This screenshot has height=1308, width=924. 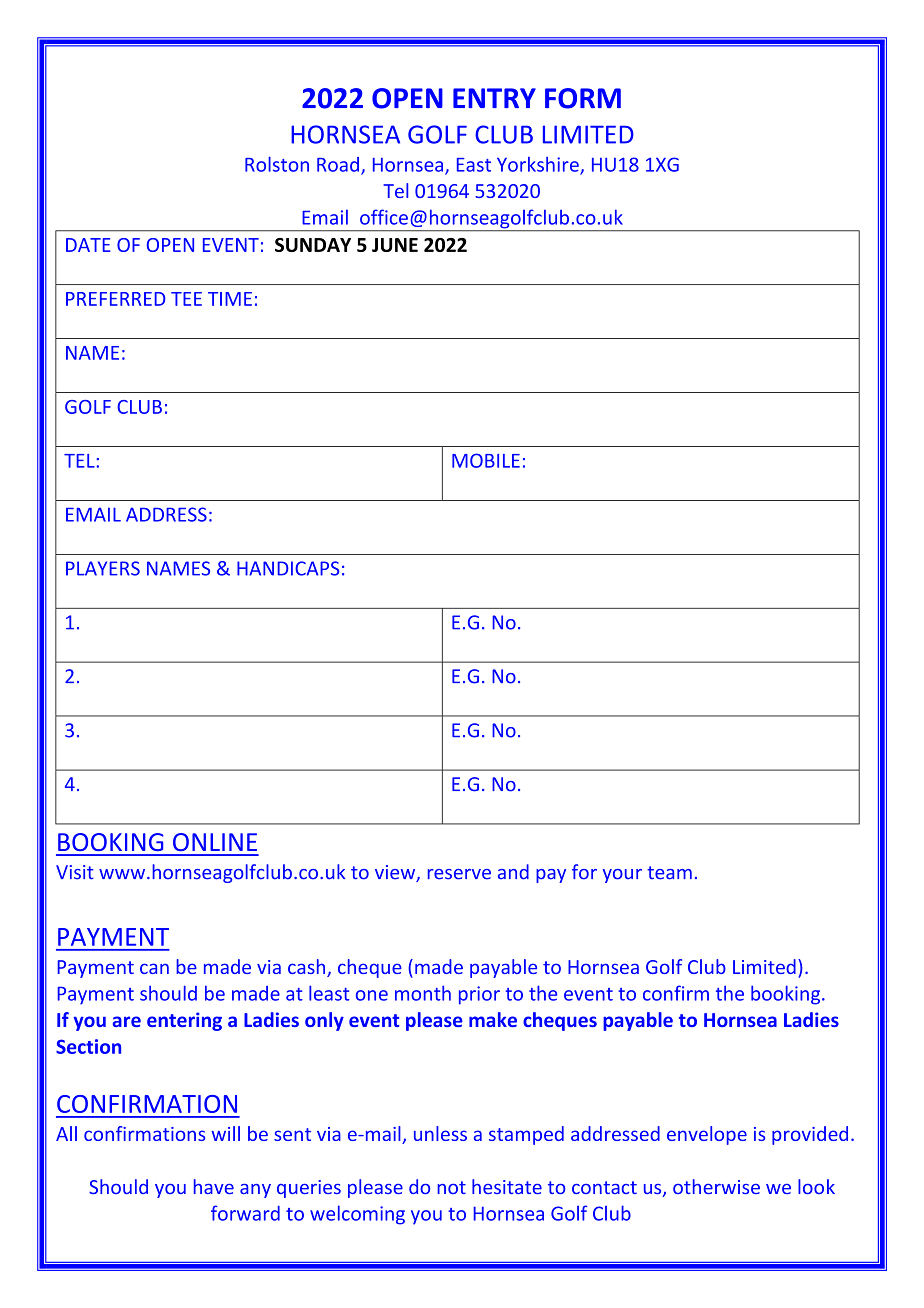 What do you see at coordinates (423, 993) in the screenshot?
I see `month` at bounding box center [423, 993].
